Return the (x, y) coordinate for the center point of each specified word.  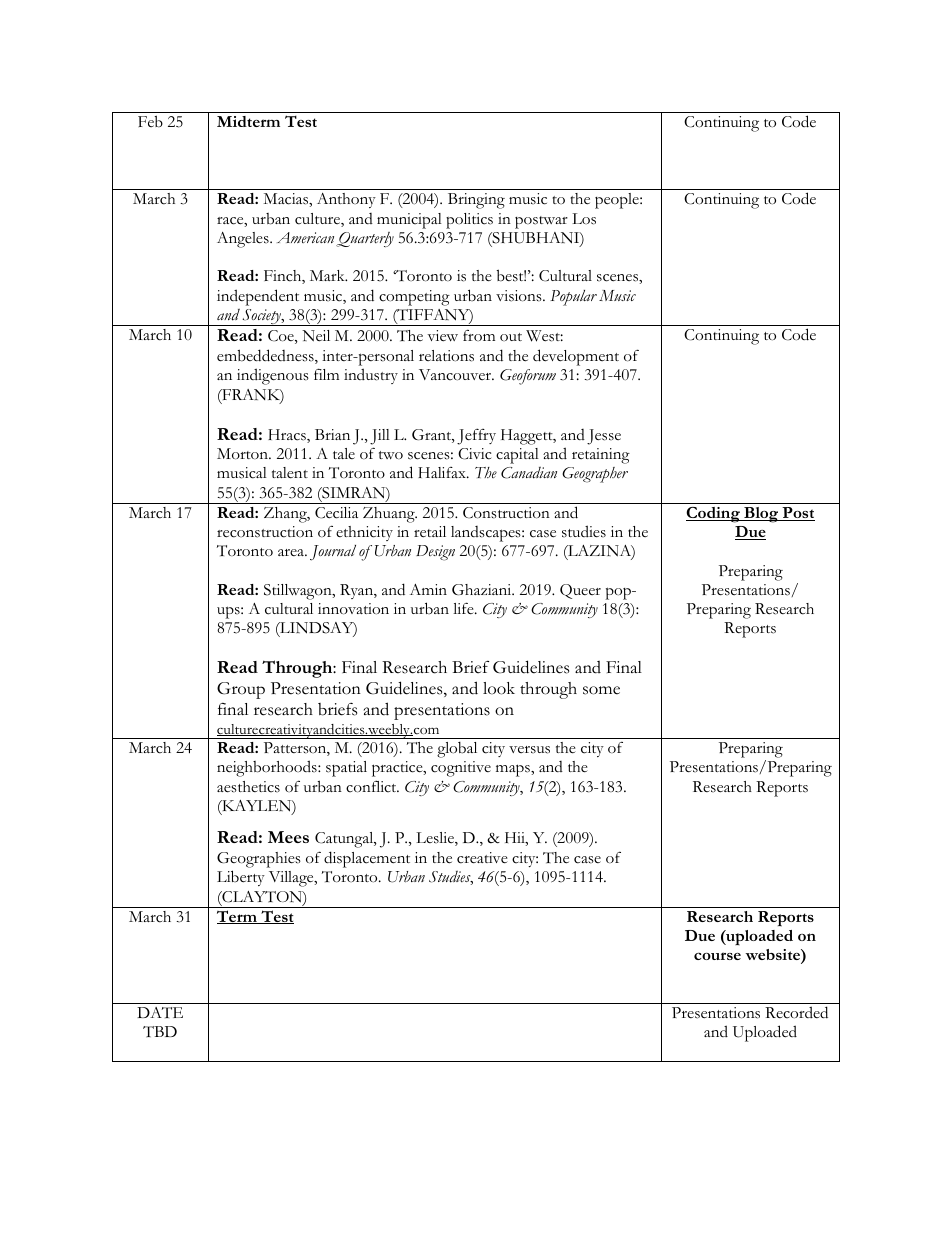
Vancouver (456, 375)
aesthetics (248, 787)
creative (482, 858)
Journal (333, 553)
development (576, 357)
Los (584, 219)
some (601, 690)
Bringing (476, 201)
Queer (580, 591)
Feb (150, 121)
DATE (160, 1012)
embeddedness (266, 356)
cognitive (461, 769)
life (464, 608)
